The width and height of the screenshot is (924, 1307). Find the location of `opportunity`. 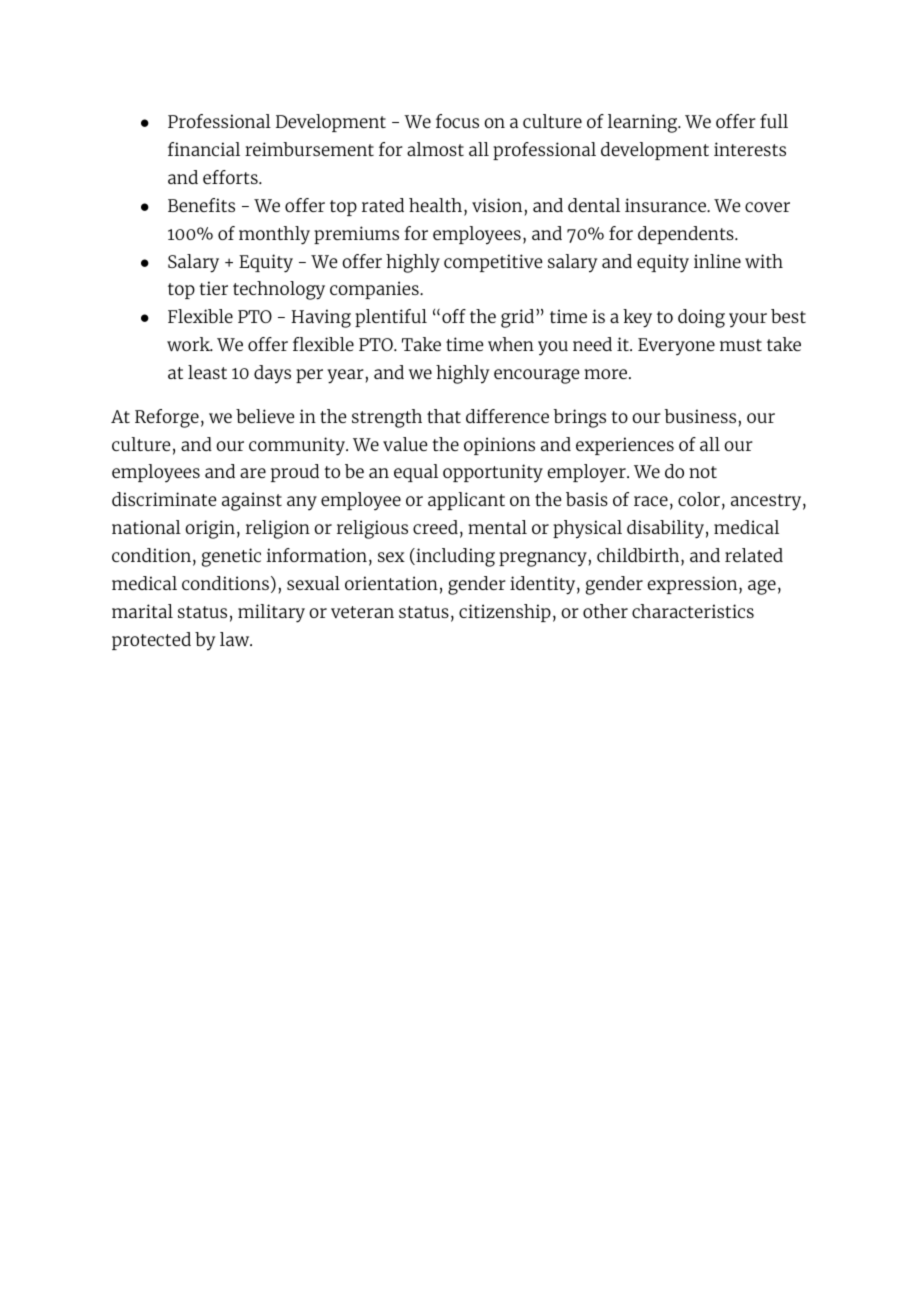

opportunity is located at coordinates (493, 473).
